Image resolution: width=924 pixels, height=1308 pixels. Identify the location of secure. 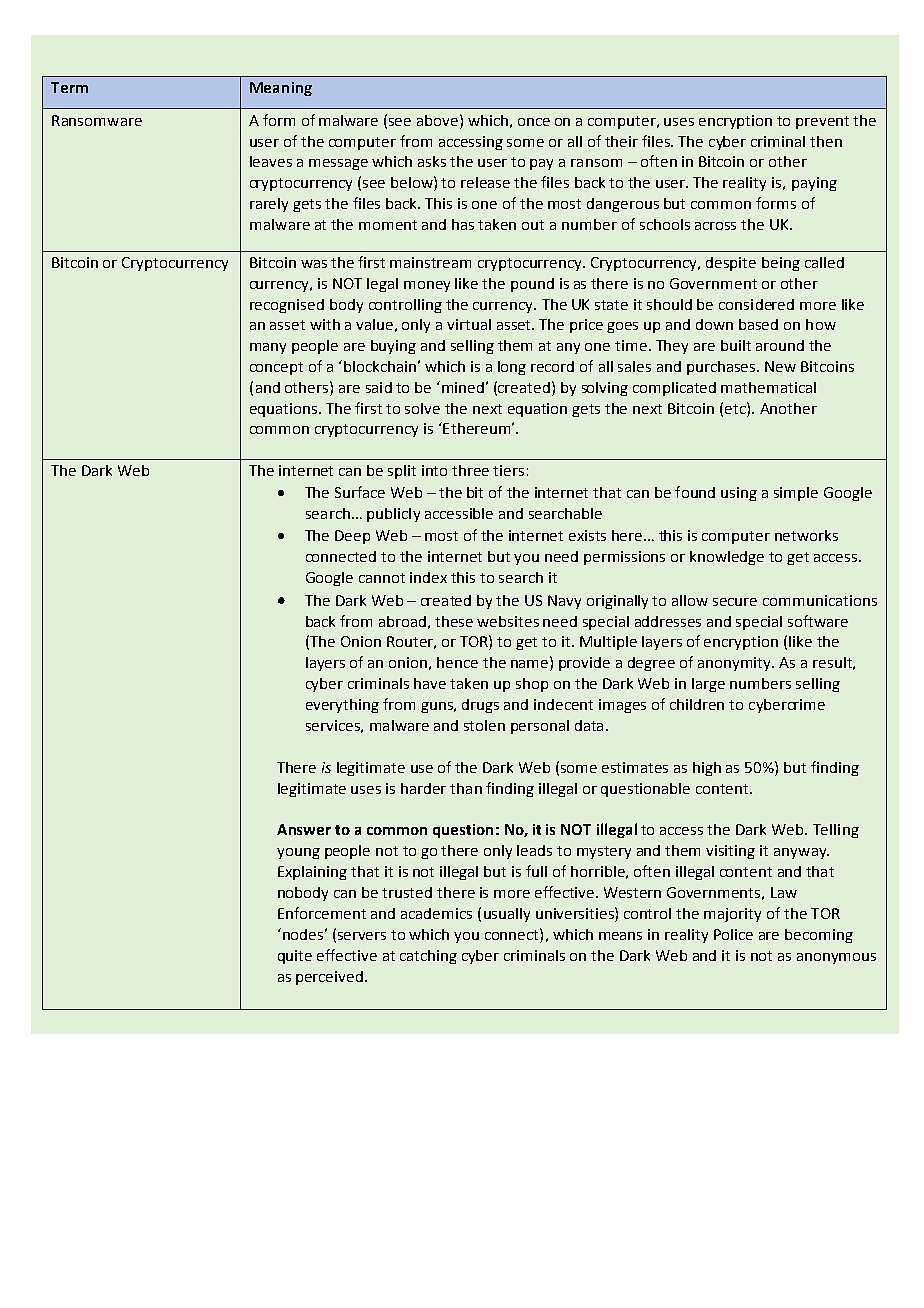
(735, 602).
